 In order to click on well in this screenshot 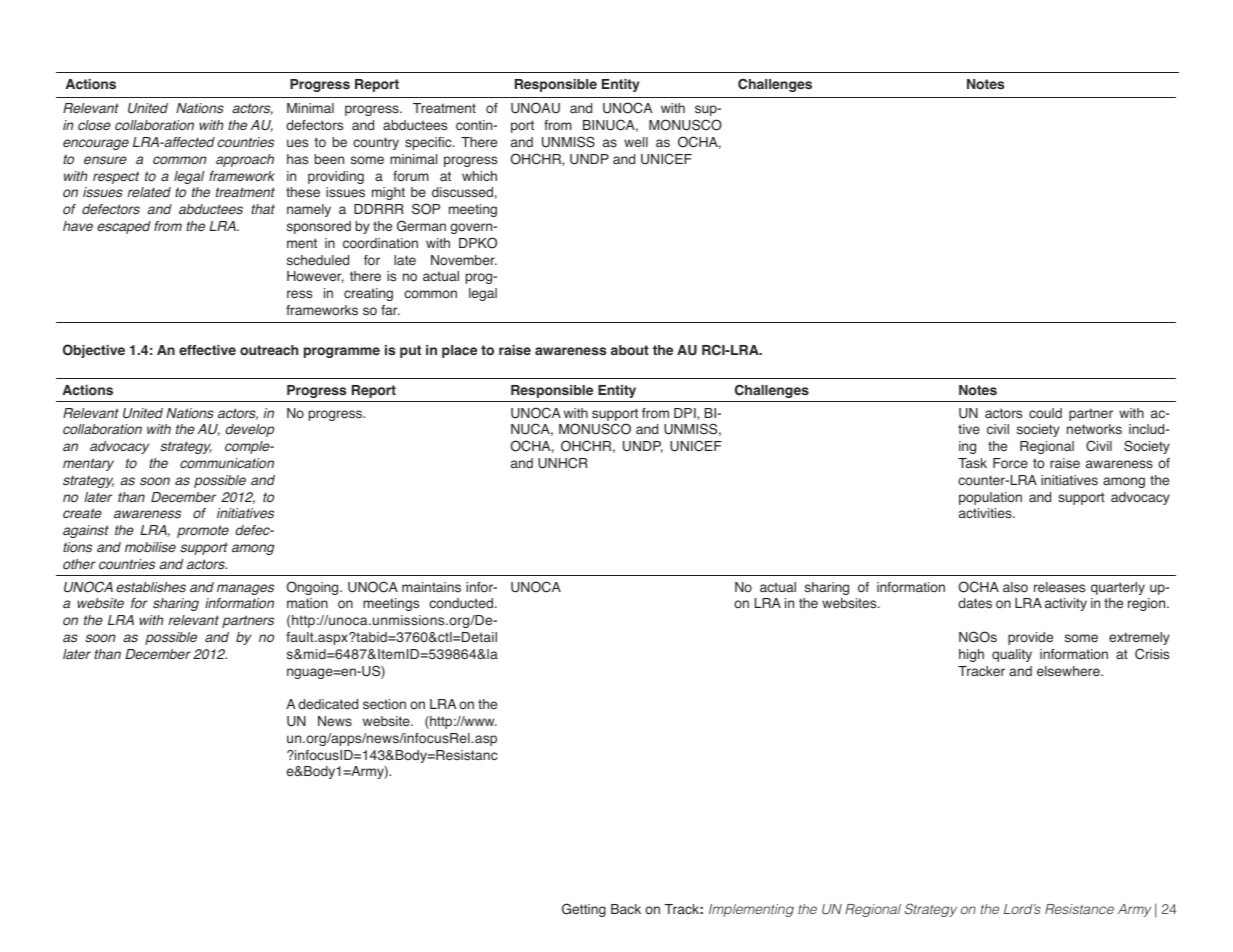, I will do `click(636, 142)`.
